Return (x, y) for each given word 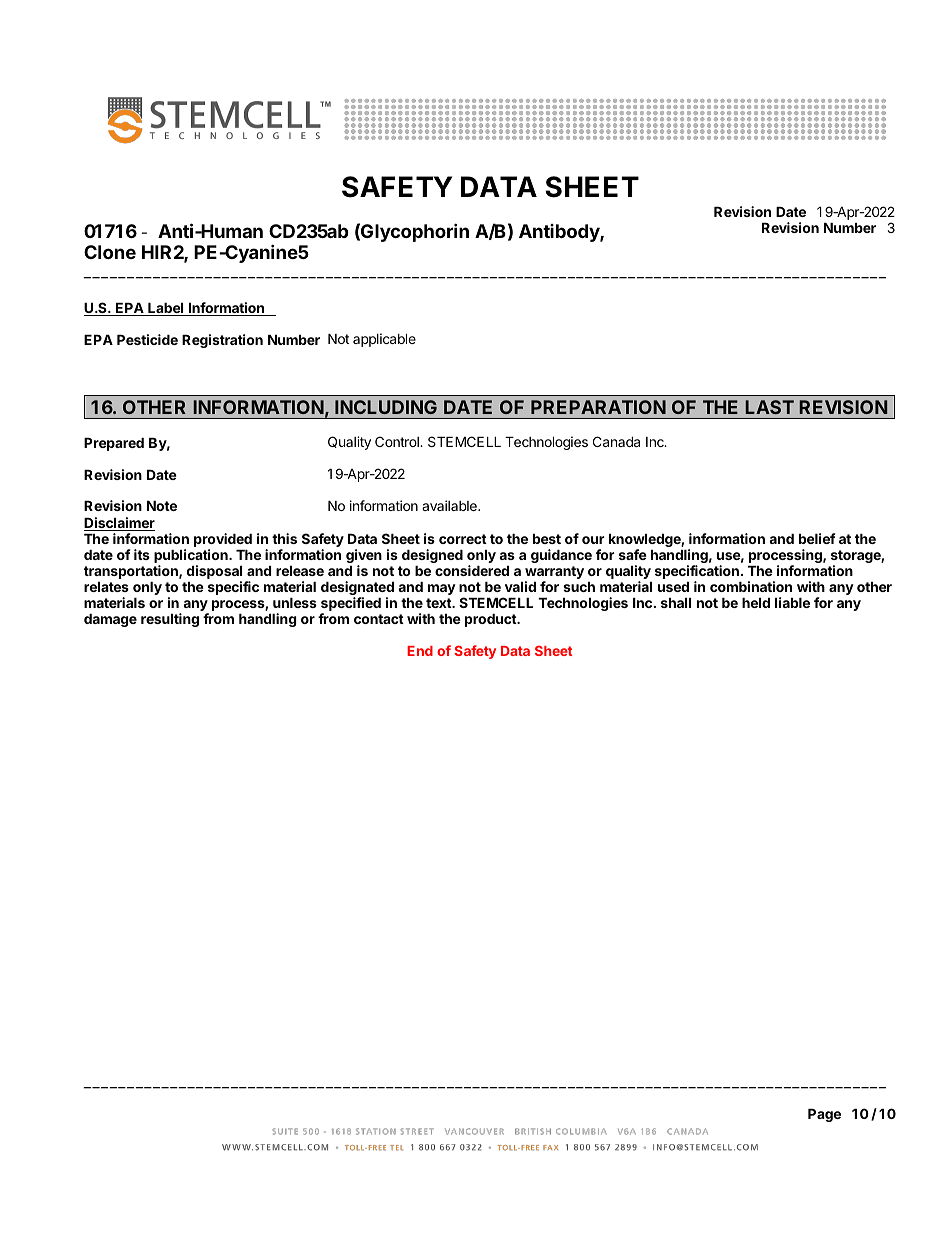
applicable (384, 340)
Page (824, 1115)
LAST (769, 407)
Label (166, 309)
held (756, 603)
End (420, 651)
